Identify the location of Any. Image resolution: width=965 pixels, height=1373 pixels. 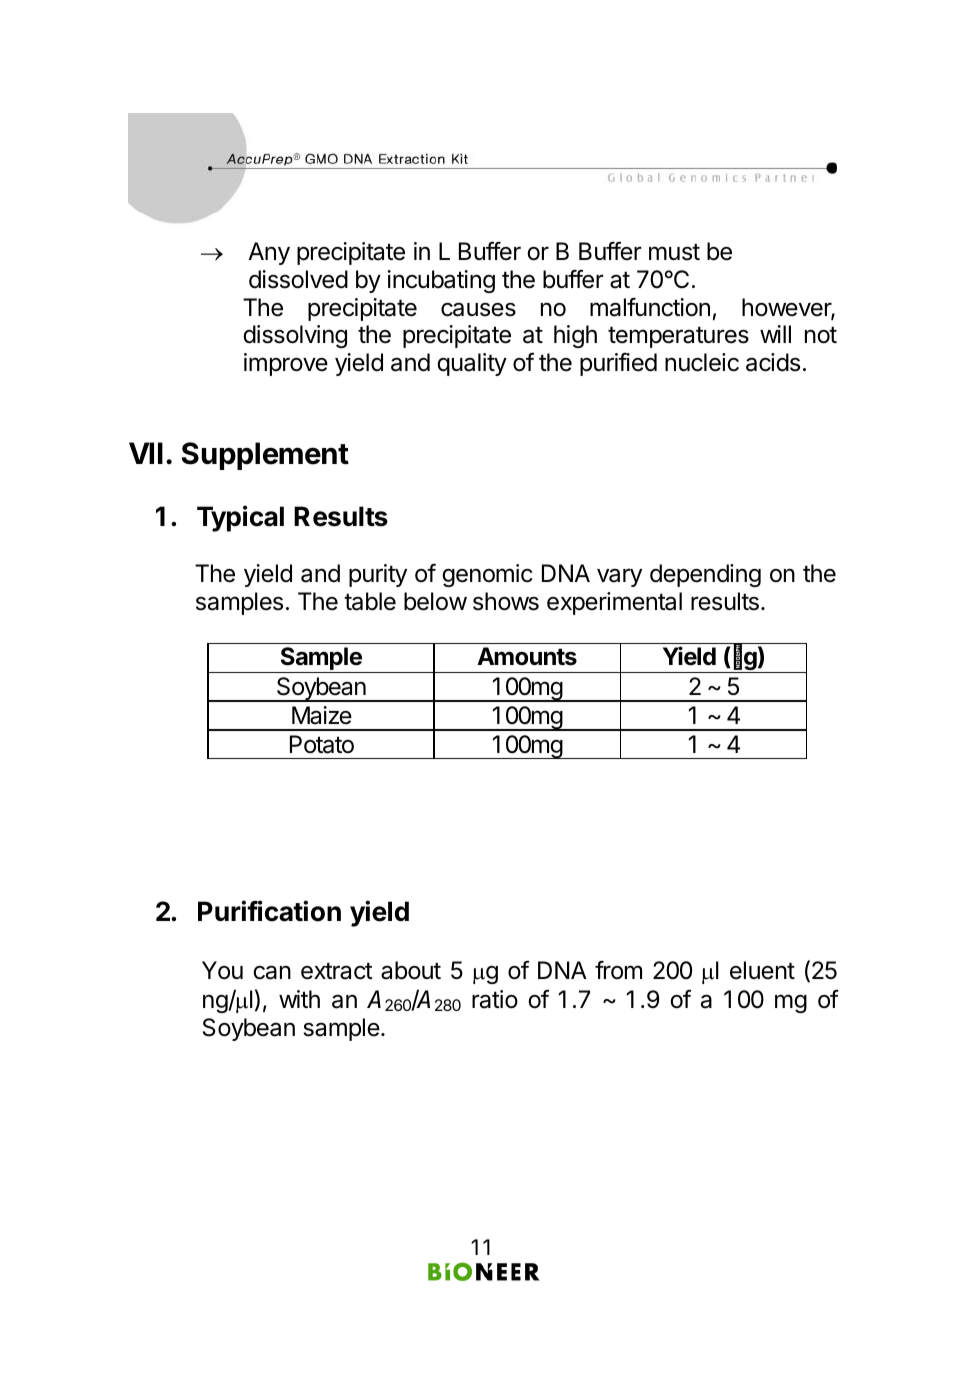
(269, 253).
